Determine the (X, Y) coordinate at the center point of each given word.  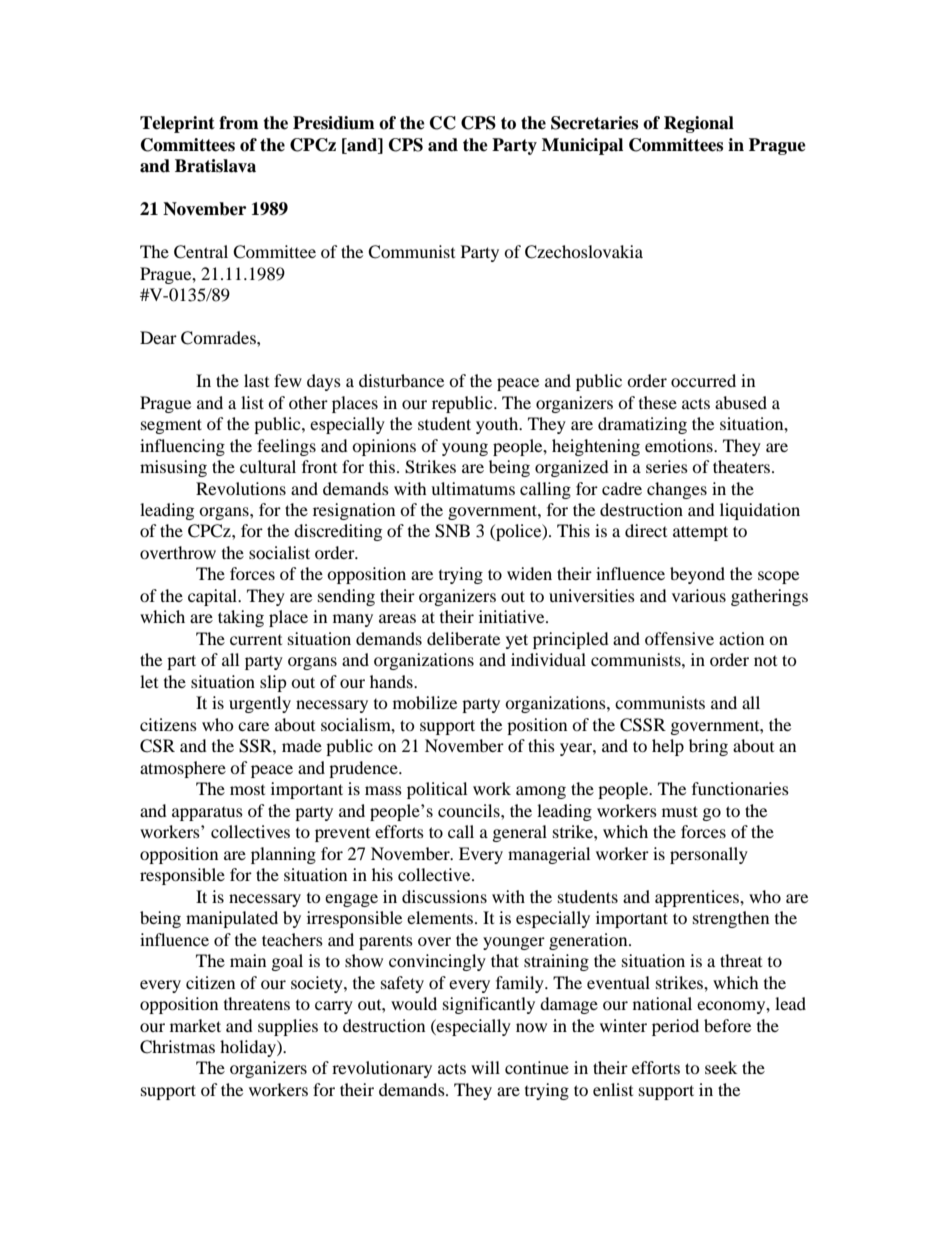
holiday (249, 1048)
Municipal (582, 146)
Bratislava (215, 166)
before (727, 1025)
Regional (699, 124)
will (485, 1067)
